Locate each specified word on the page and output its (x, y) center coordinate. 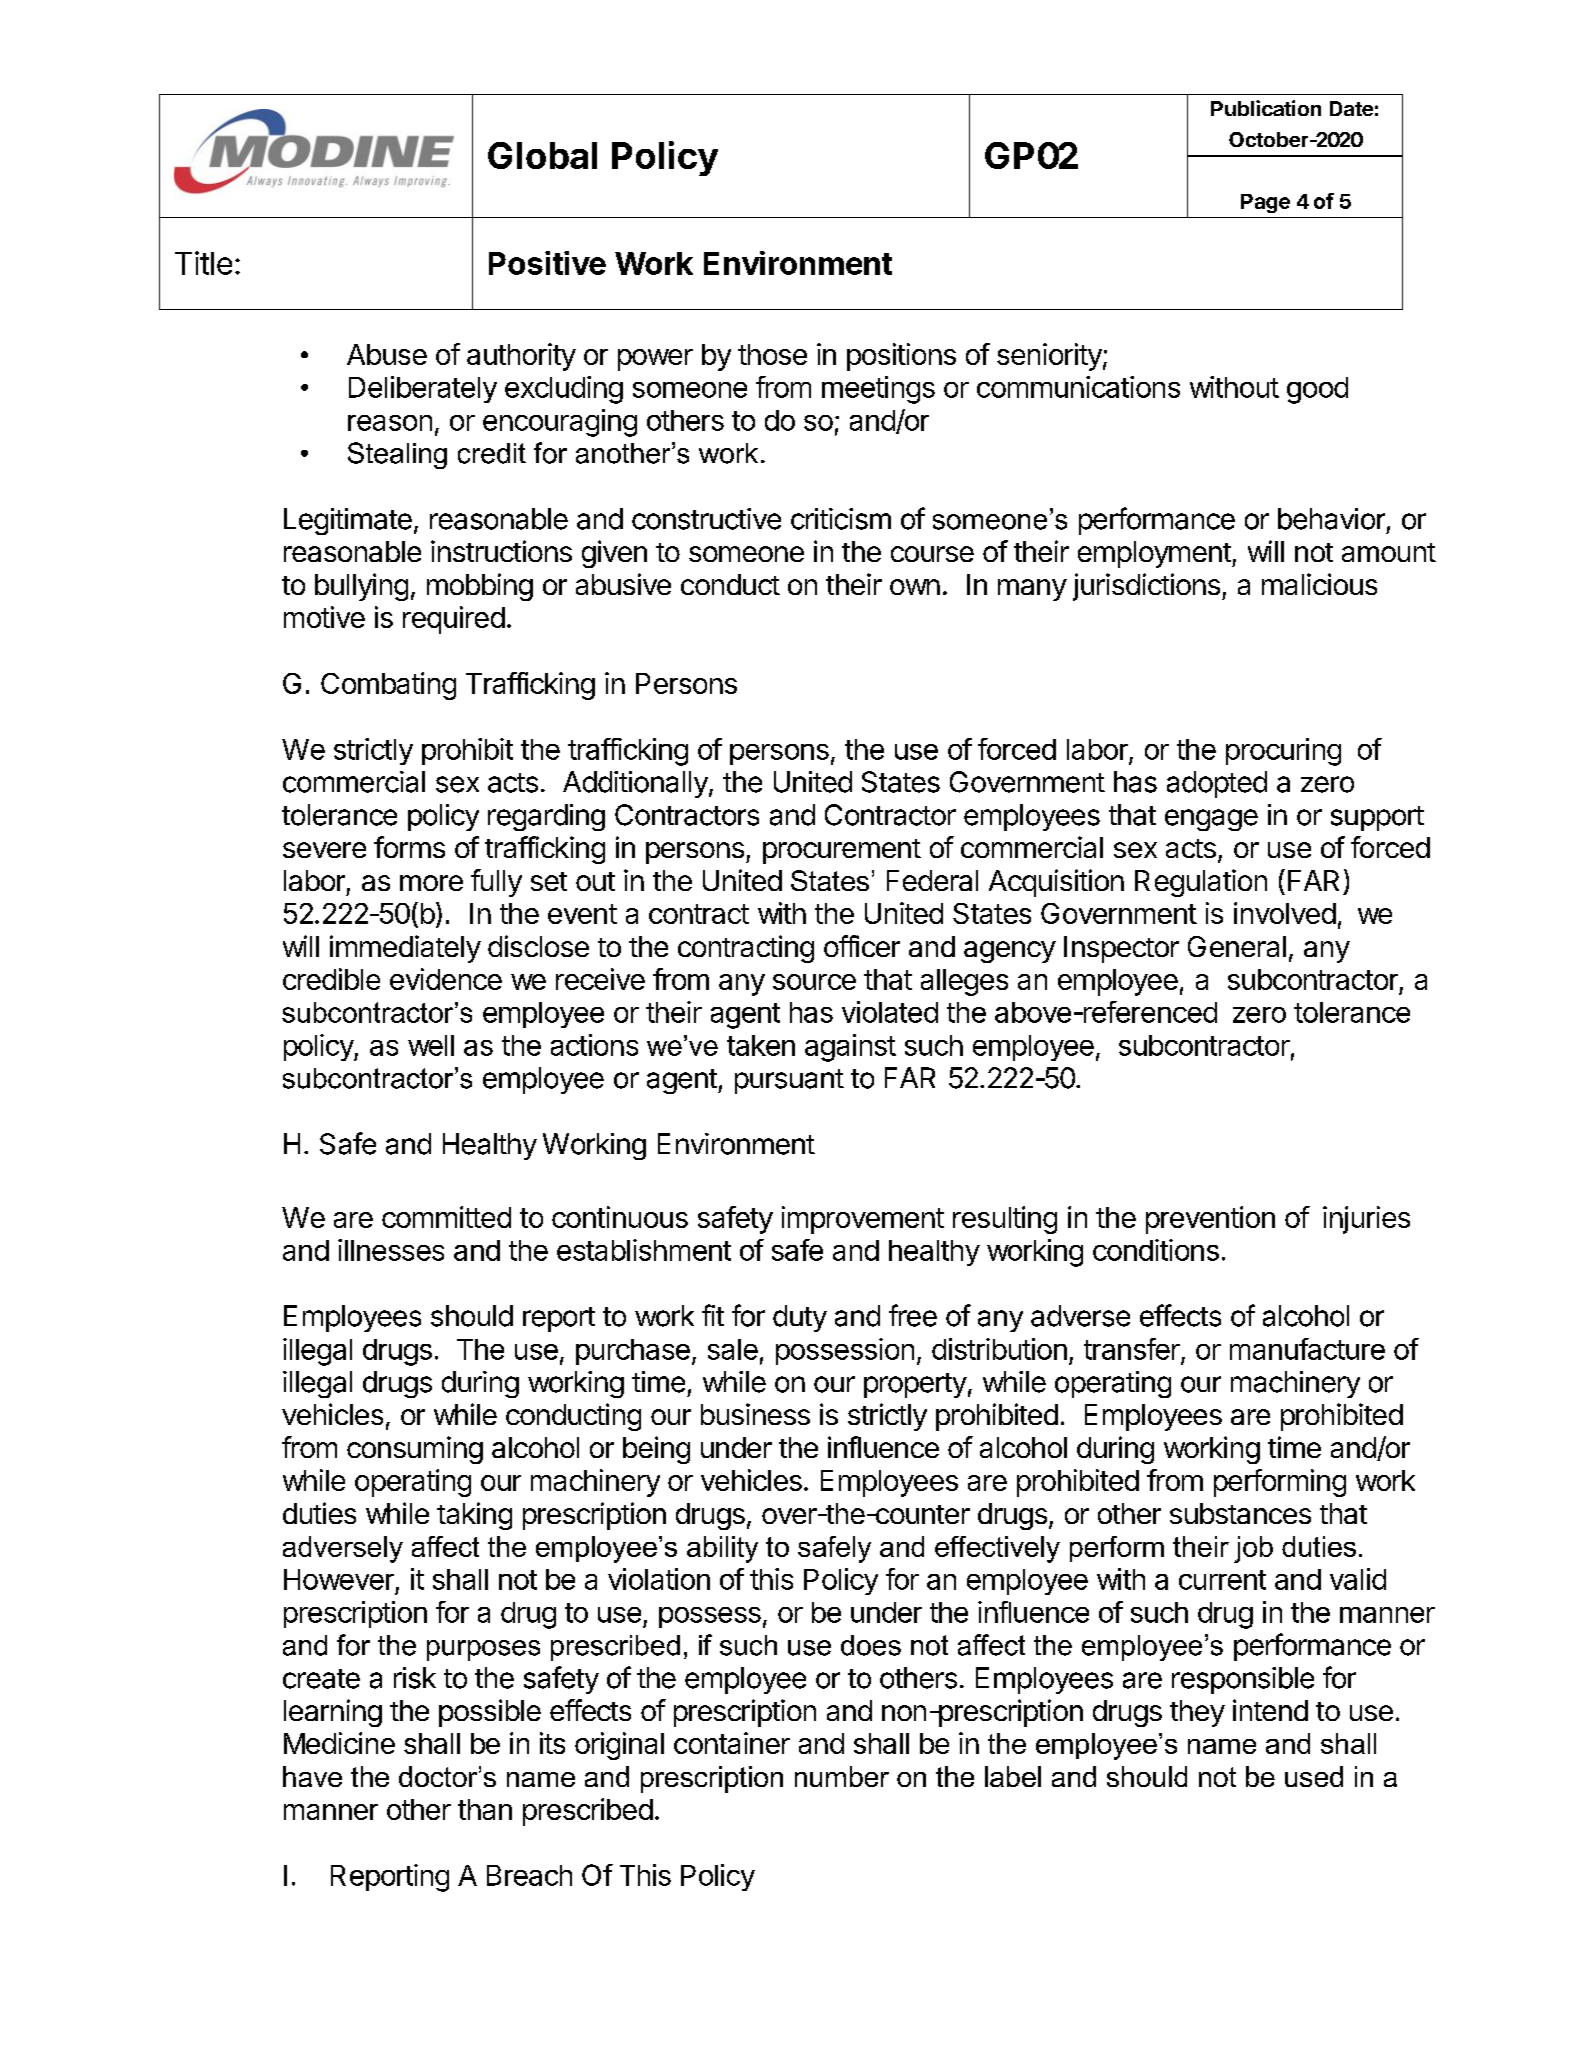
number (842, 1776)
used (1314, 1776)
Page (1265, 203)
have (312, 1776)
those (772, 354)
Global (542, 155)
